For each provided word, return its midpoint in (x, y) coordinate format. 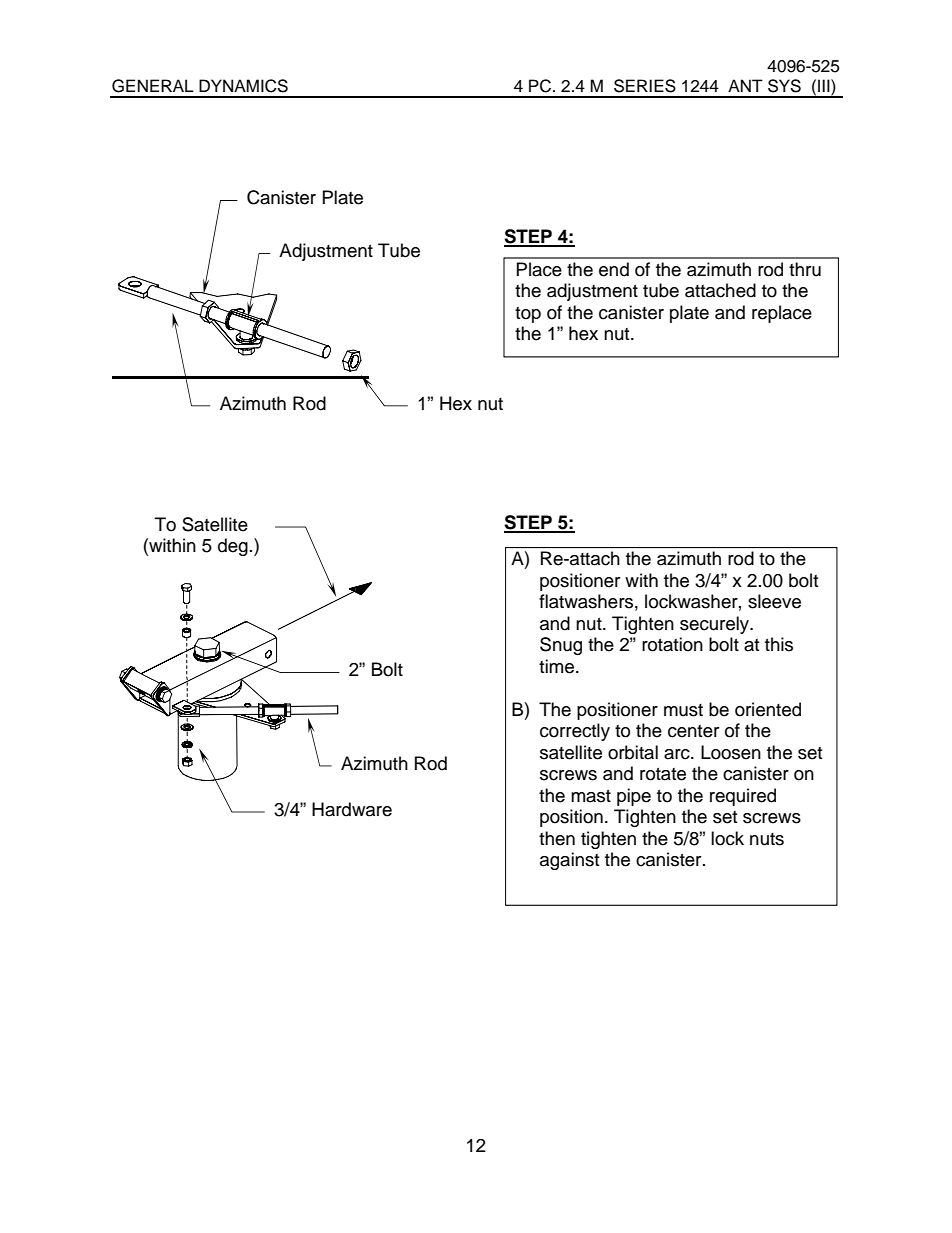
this (779, 644)
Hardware (352, 809)
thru (805, 269)
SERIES (645, 86)
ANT (745, 85)
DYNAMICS (243, 86)
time (558, 666)
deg (233, 547)
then (557, 838)
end (614, 269)
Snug (561, 646)
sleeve (774, 601)
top (528, 315)
